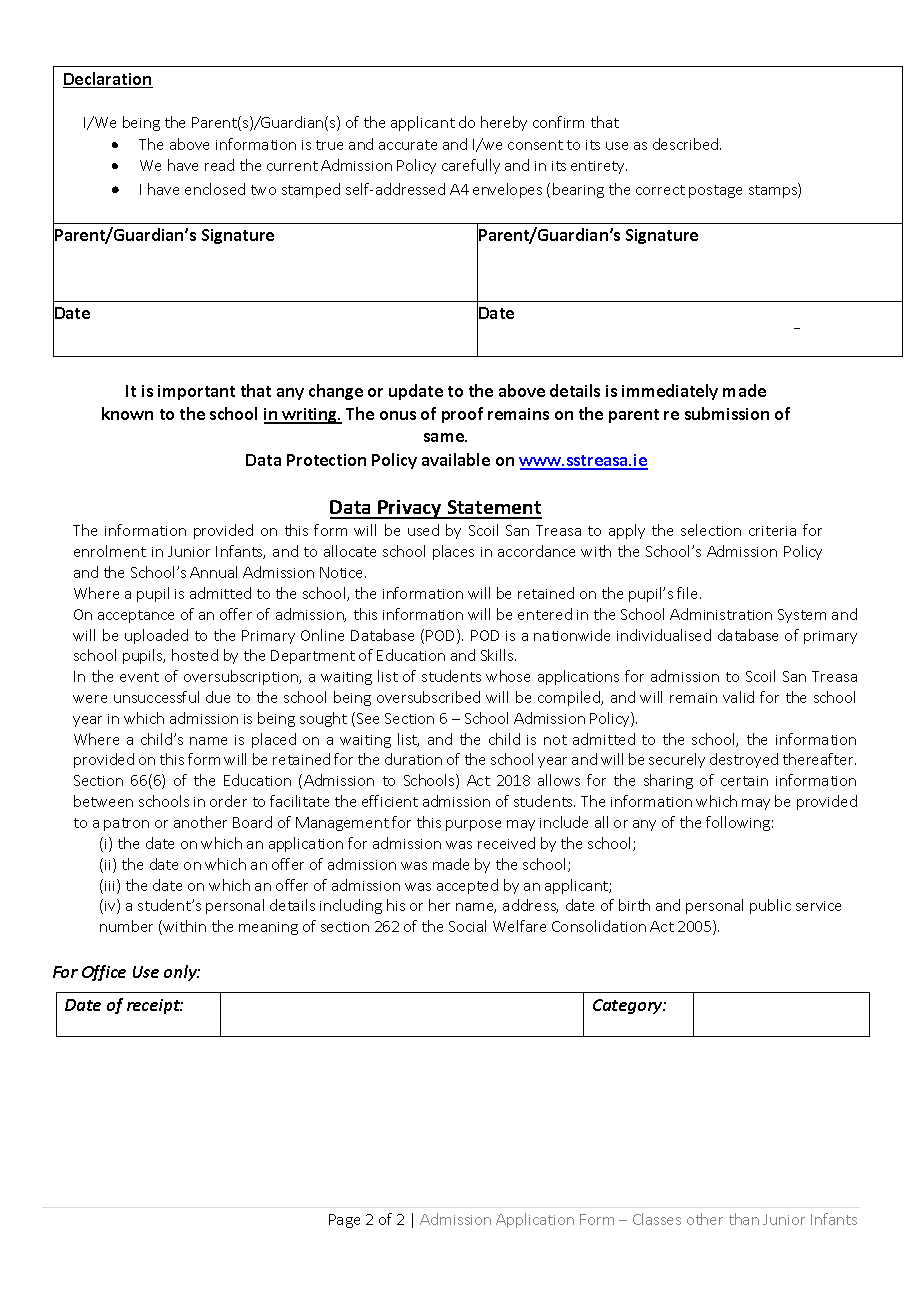 The width and height of the document is (924, 1307). Describe the element at coordinates (670, 392) in the document. I see `immediately` at that location.
